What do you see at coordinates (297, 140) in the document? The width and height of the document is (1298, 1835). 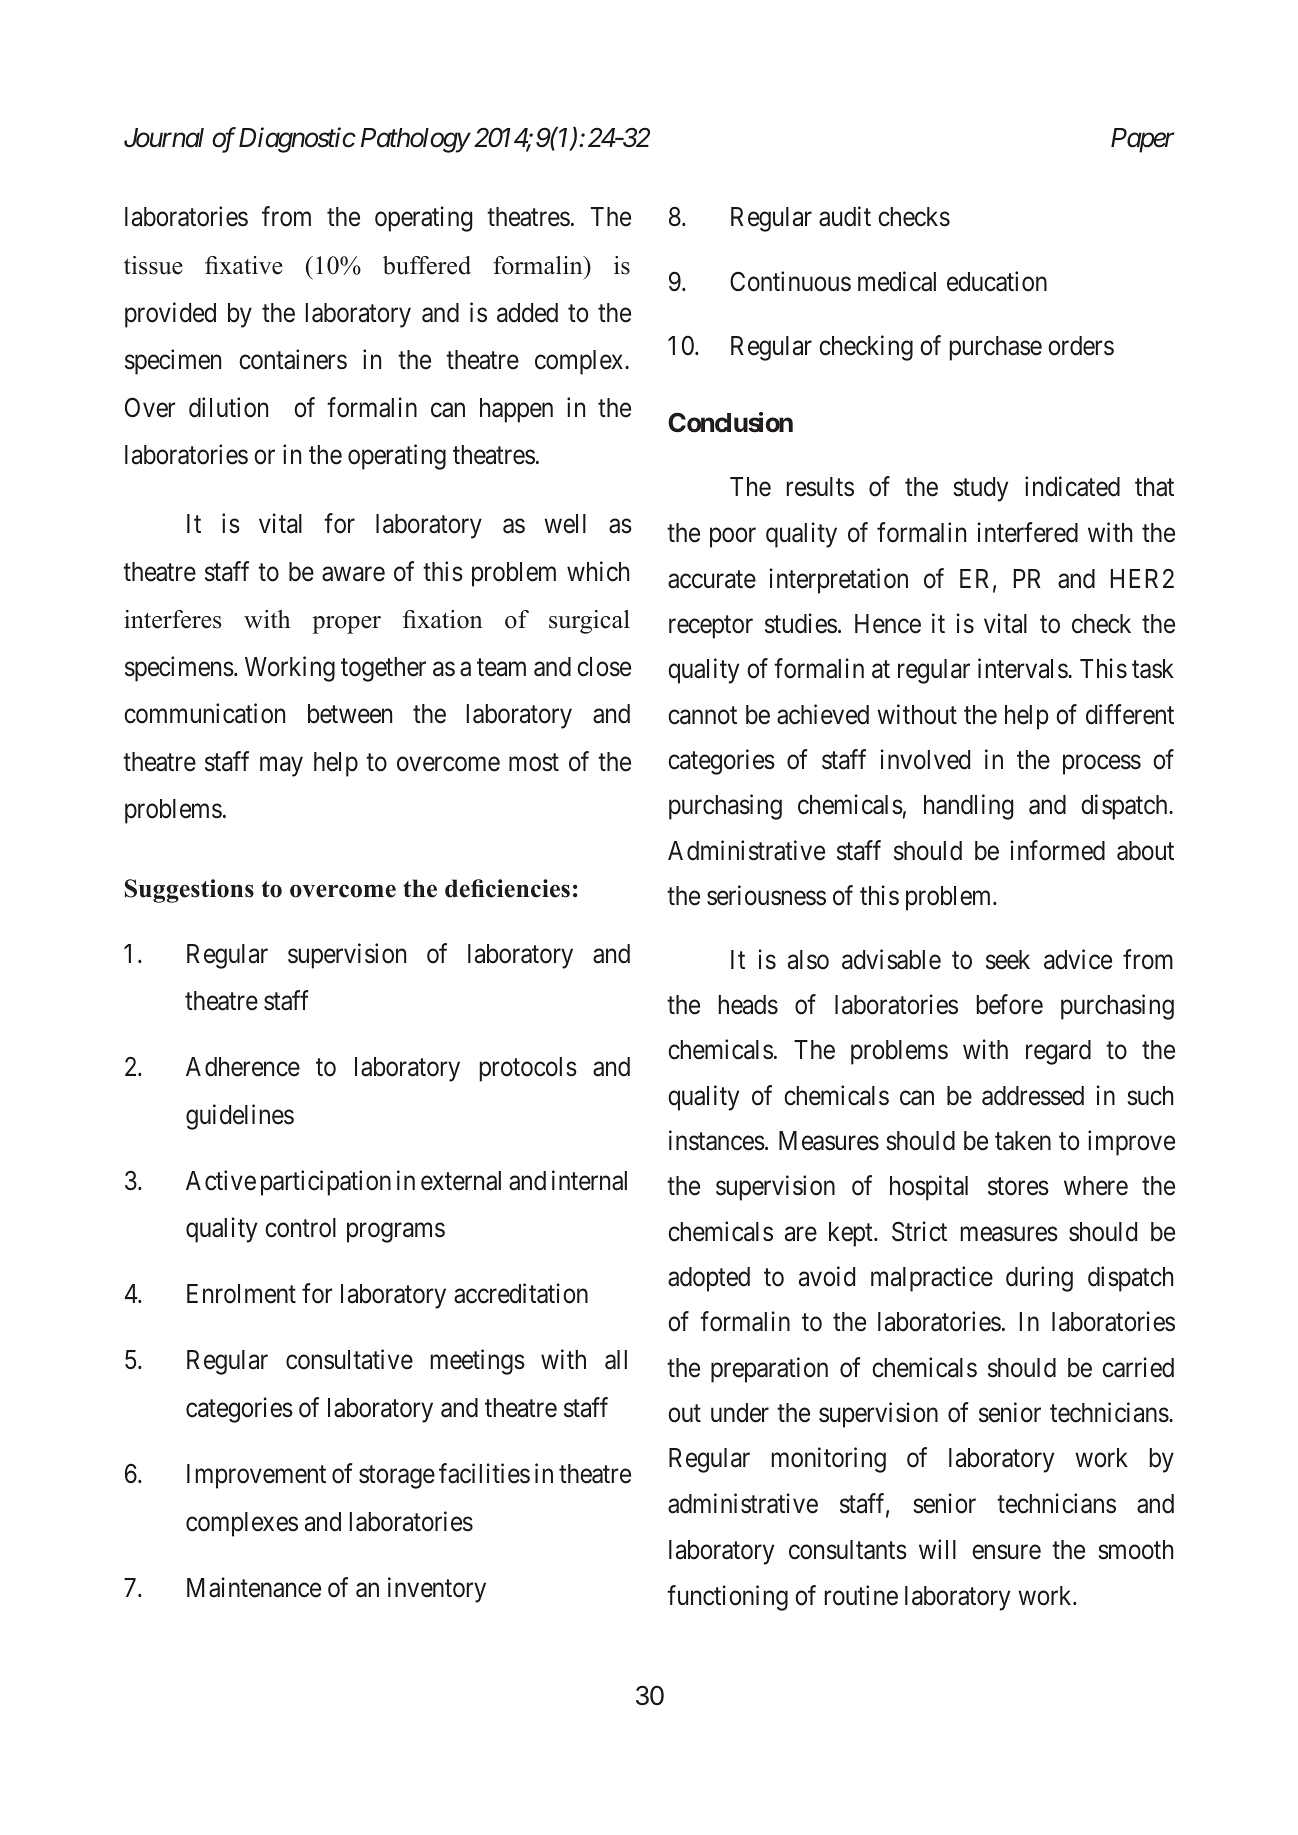 I see `Diagnostic` at bounding box center [297, 140].
